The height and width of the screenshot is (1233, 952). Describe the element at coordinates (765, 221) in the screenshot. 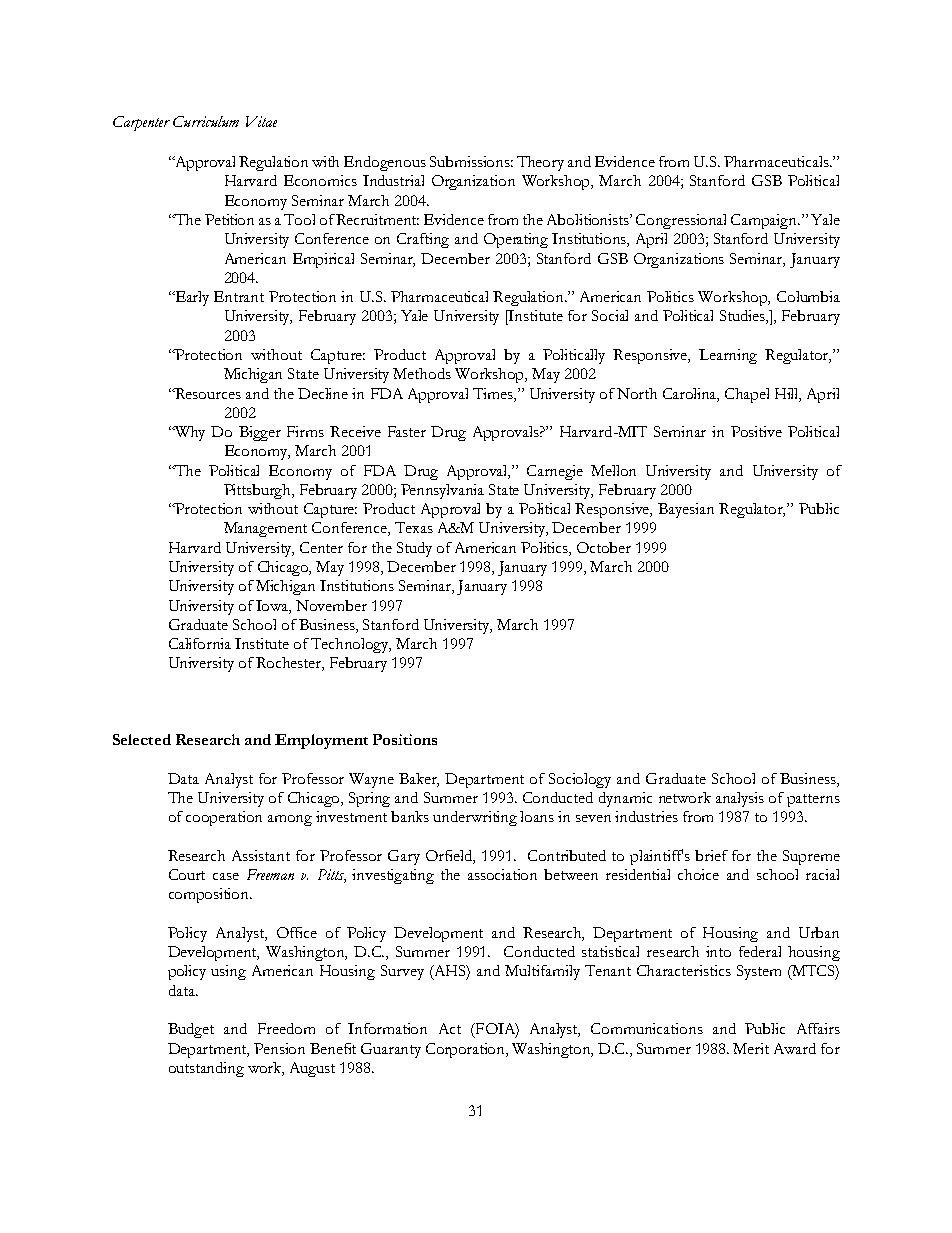

I see `Campaign` at that location.
